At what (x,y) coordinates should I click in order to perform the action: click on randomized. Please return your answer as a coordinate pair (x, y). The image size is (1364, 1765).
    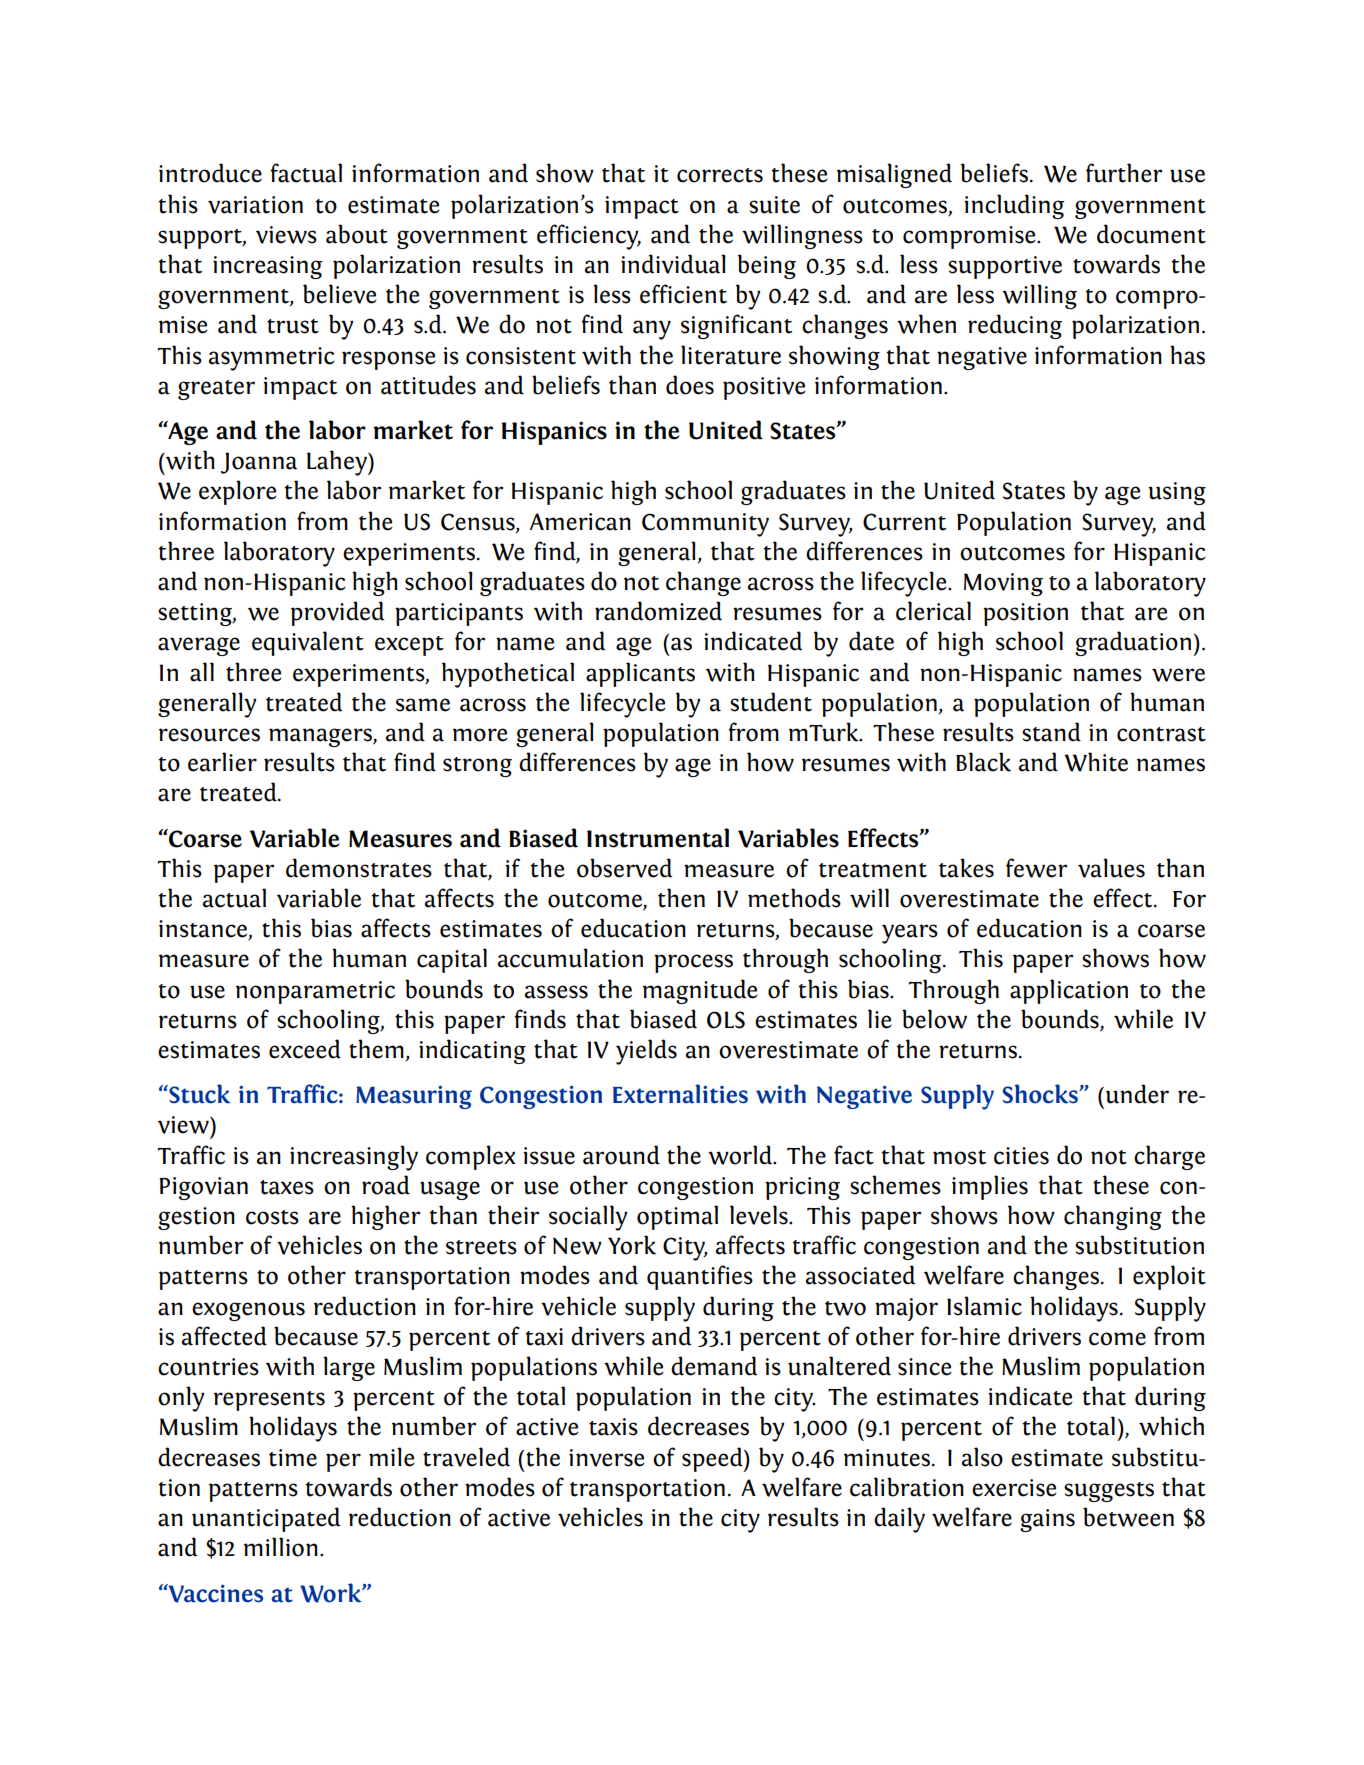
    Looking at the image, I should click on (658, 611).
